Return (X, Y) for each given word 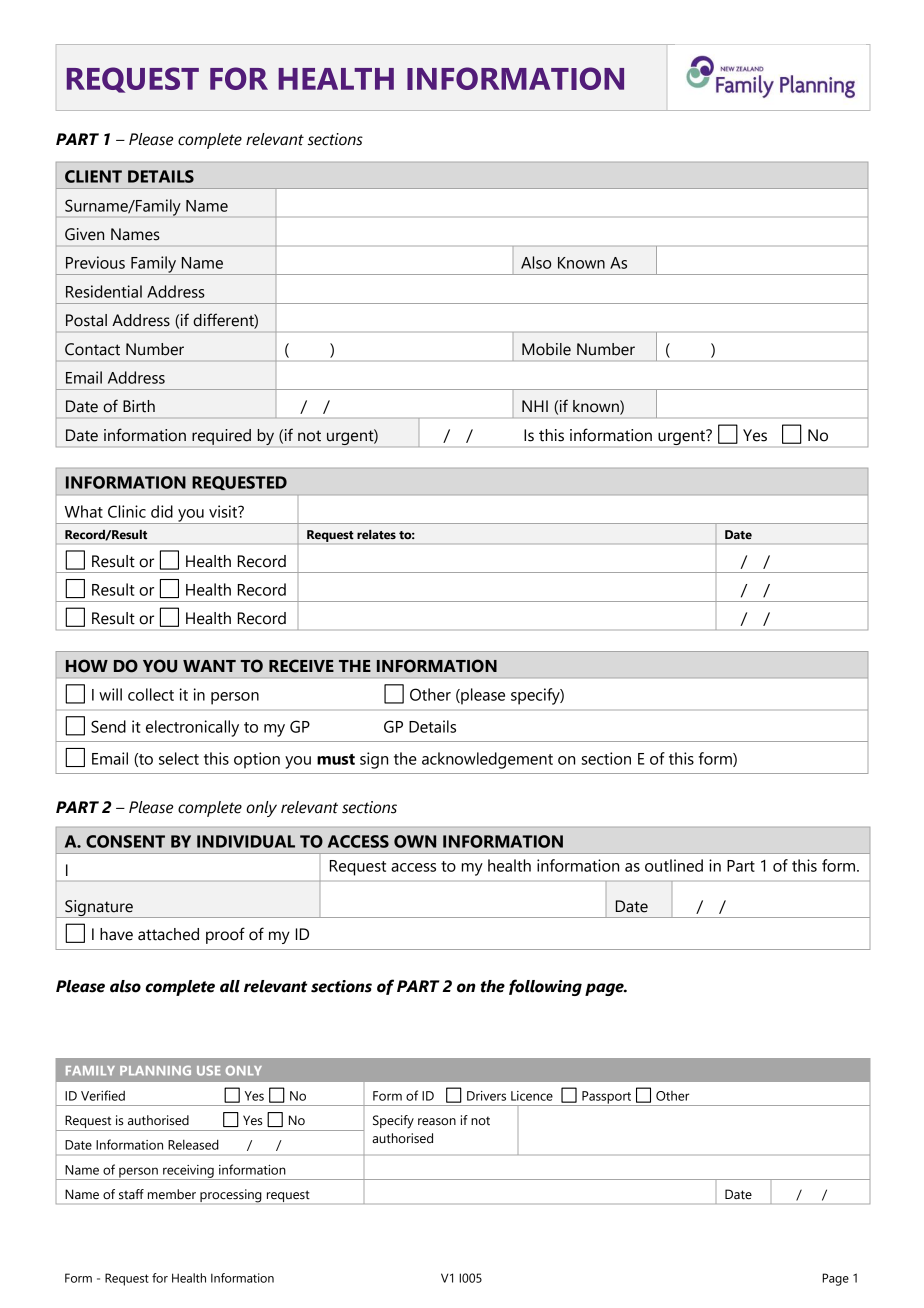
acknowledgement (487, 760)
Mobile (546, 349)
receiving (188, 1172)
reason (437, 1122)
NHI (535, 406)
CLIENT (93, 176)
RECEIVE (301, 666)
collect (151, 694)
